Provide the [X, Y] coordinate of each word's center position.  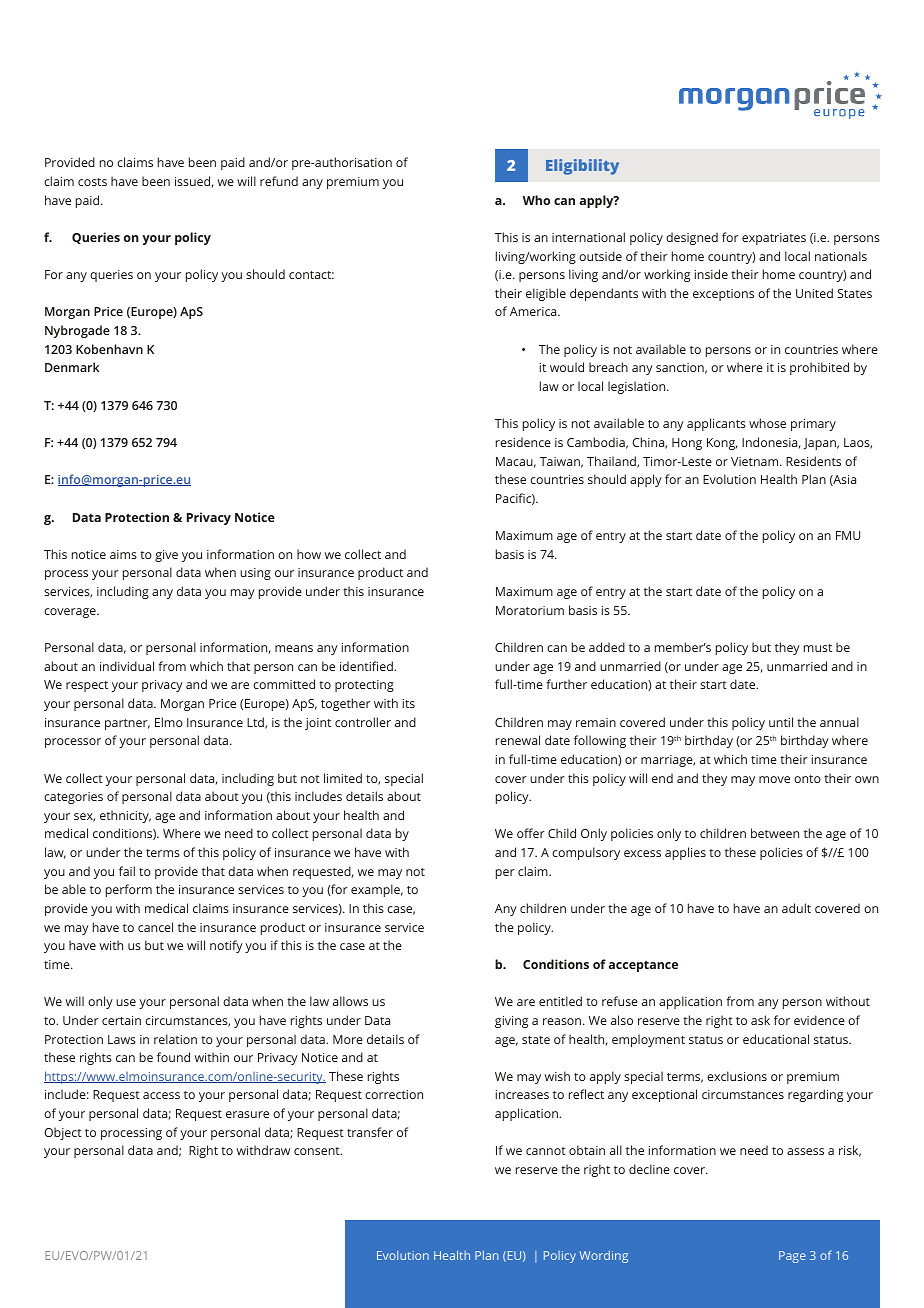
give [166, 556]
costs [92, 182]
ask [760, 1020]
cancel [155, 927]
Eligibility [582, 167]
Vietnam [756, 461]
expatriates [774, 239]
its [409, 703]
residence [523, 442]
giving [511, 1022]
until [781, 722]
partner [127, 724]
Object [63, 1133]
